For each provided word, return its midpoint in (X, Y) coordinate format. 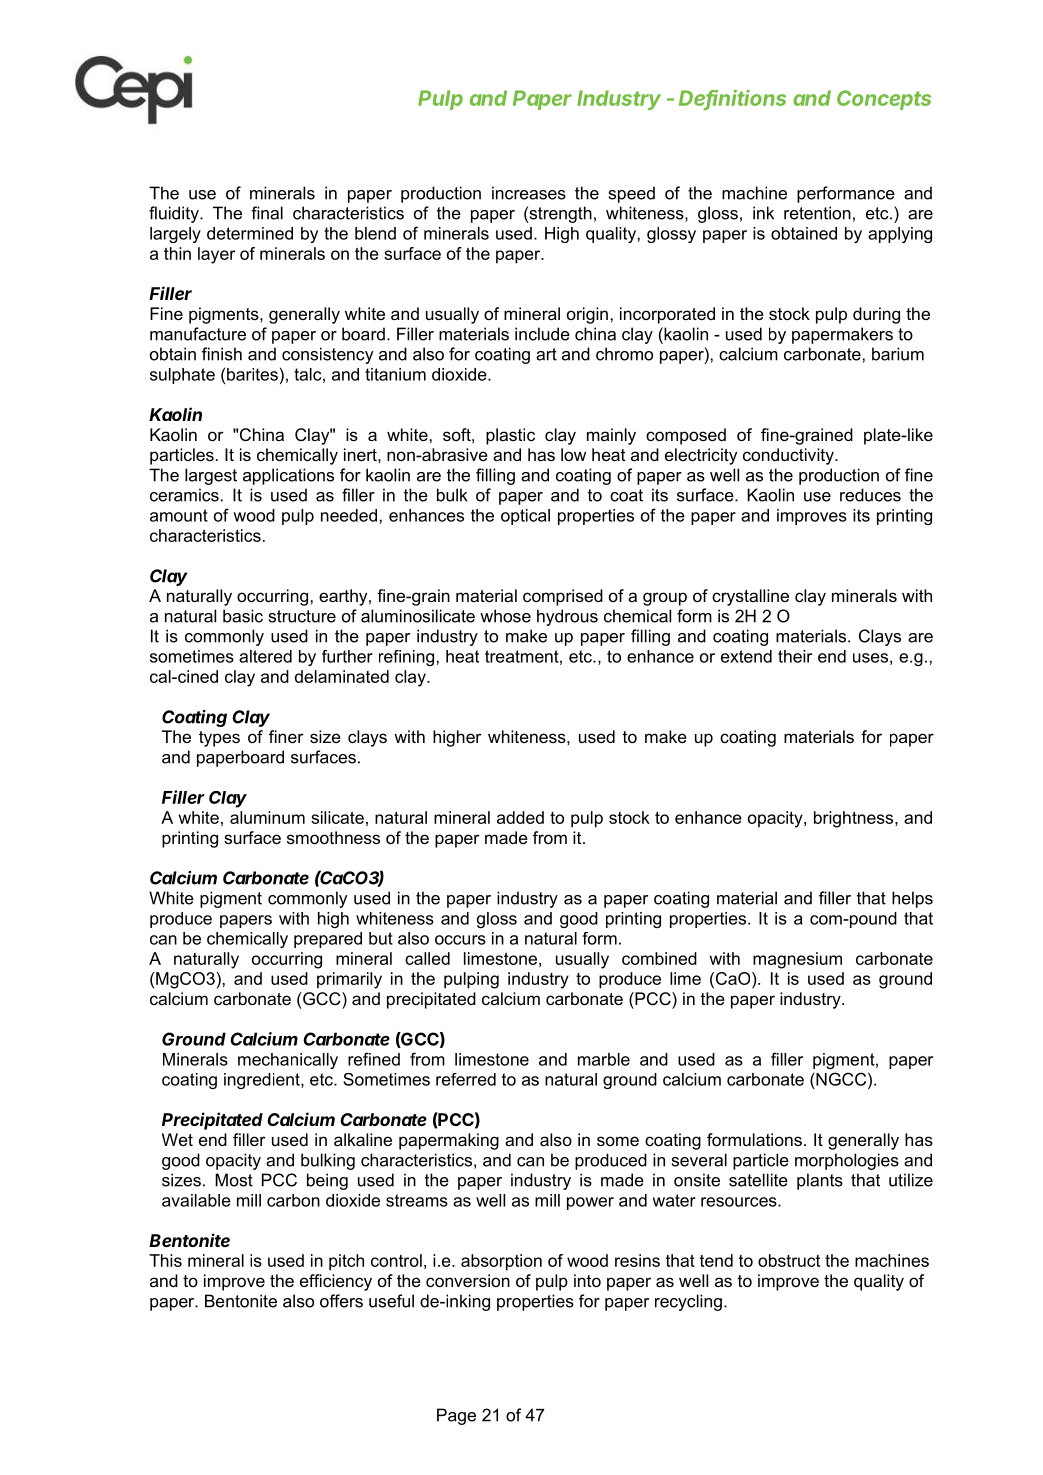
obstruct (789, 1260)
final (267, 213)
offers (341, 1301)
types (219, 739)
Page (456, 1416)
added (520, 817)
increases (529, 193)
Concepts (884, 100)
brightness (855, 819)
